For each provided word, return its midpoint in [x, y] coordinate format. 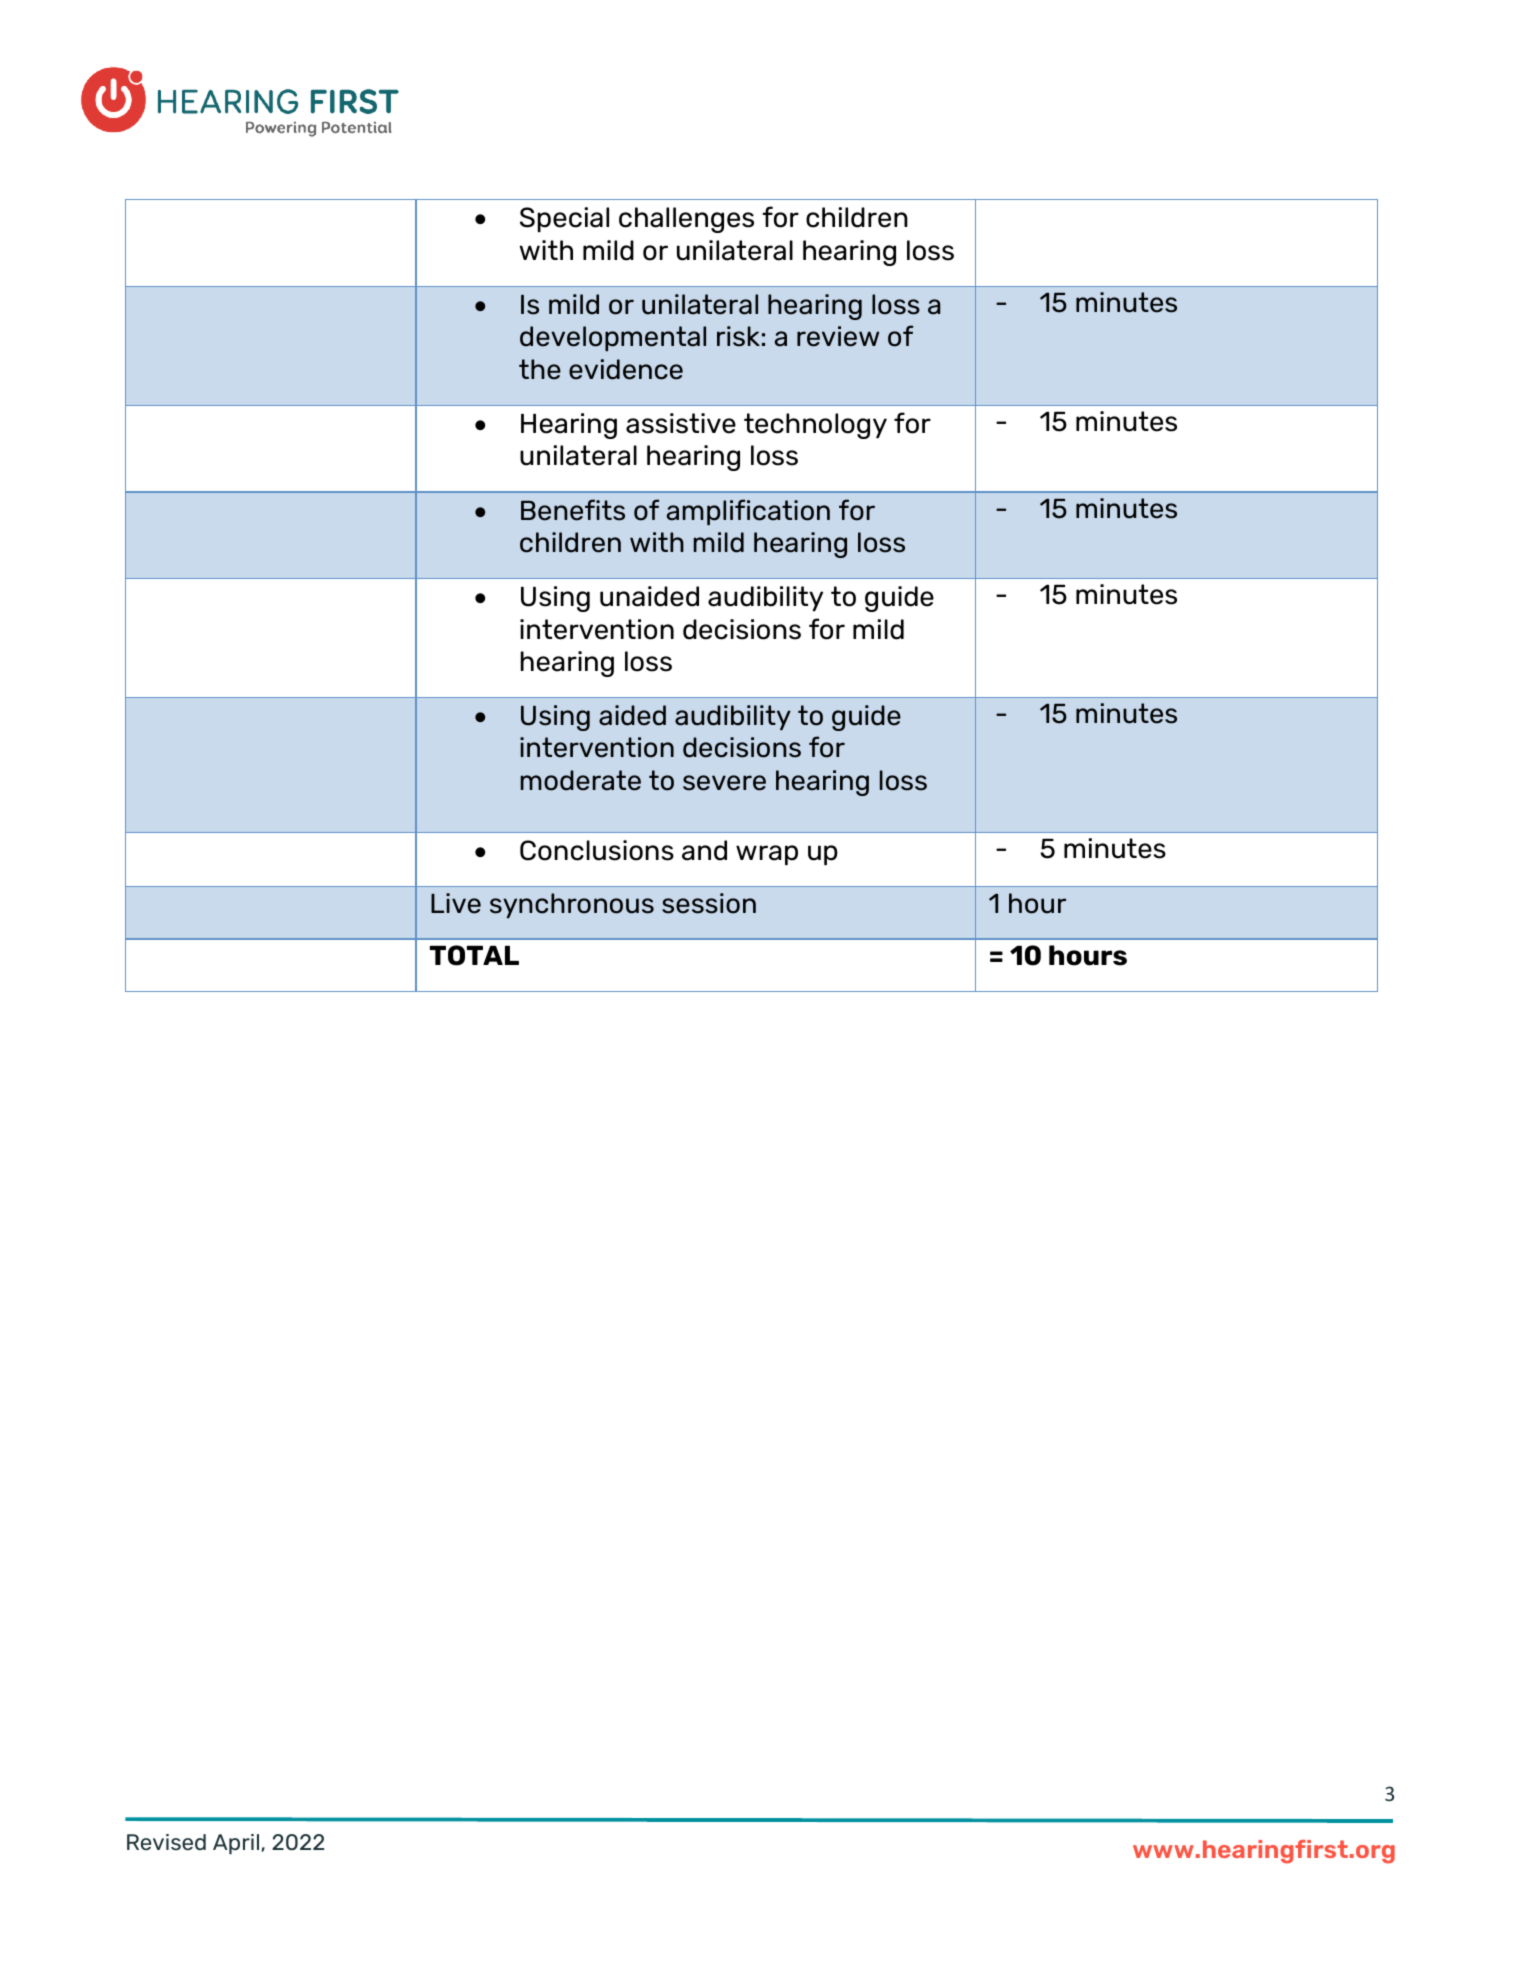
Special [564, 220]
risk [738, 336]
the [540, 369]
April [237, 1844]
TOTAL [474, 955]
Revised [166, 1842]
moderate [581, 780]
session [709, 903]
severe [724, 783]
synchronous [572, 905]
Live [456, 903]
